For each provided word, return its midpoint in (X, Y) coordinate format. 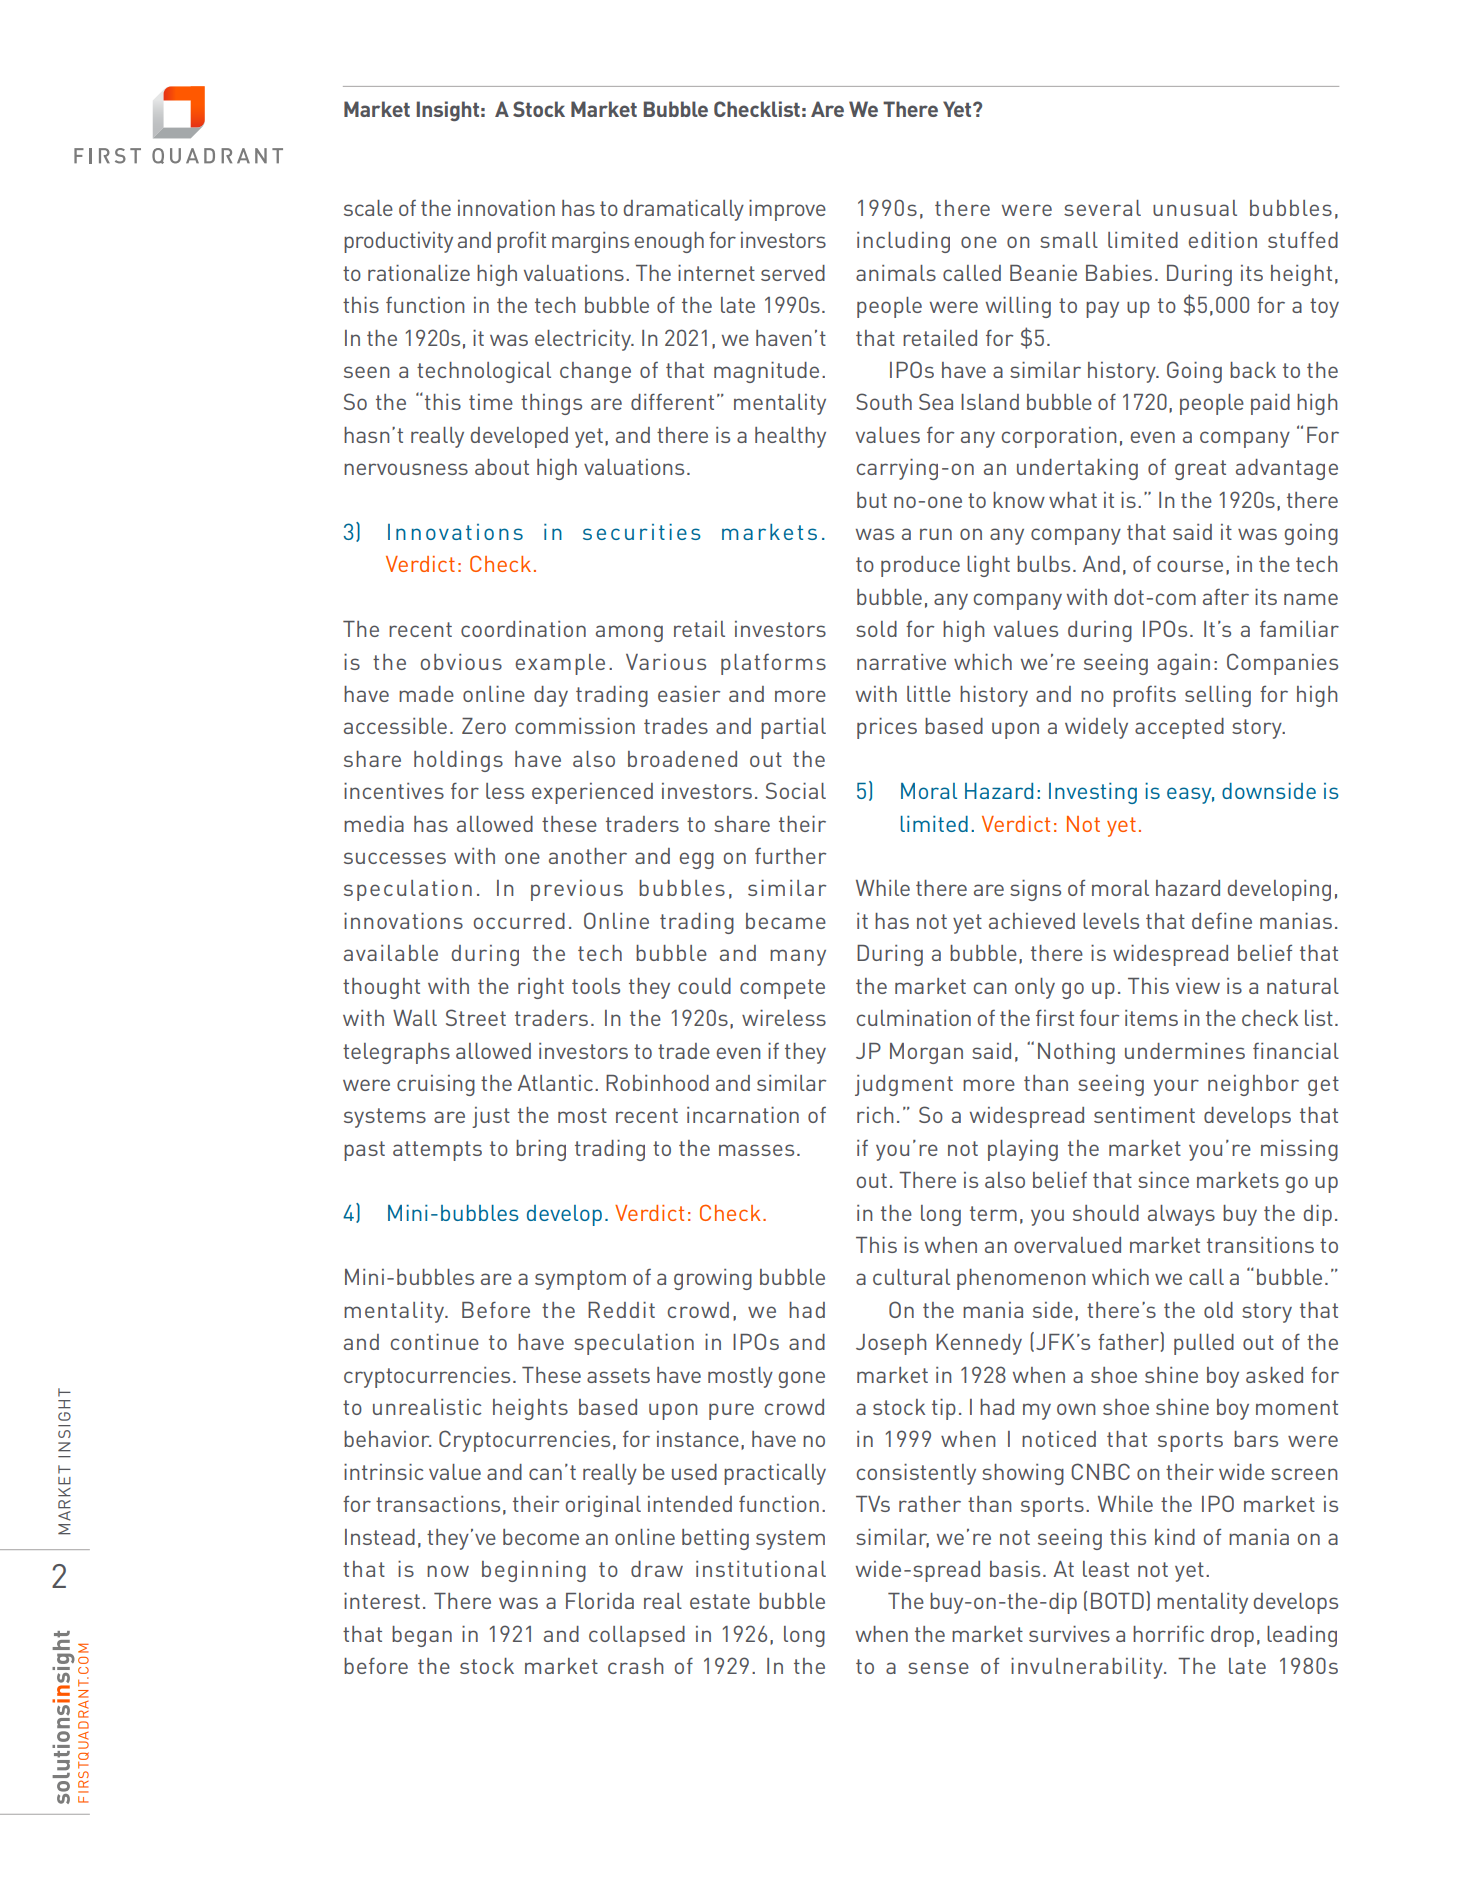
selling (1218, 696)
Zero (484, 726)
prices (887, 728)
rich (875, 1115)
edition (1223, 240)
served (793, 273)
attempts (437, 1151)
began (422, 1636)
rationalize (419, 273)
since (1163, 1180)
